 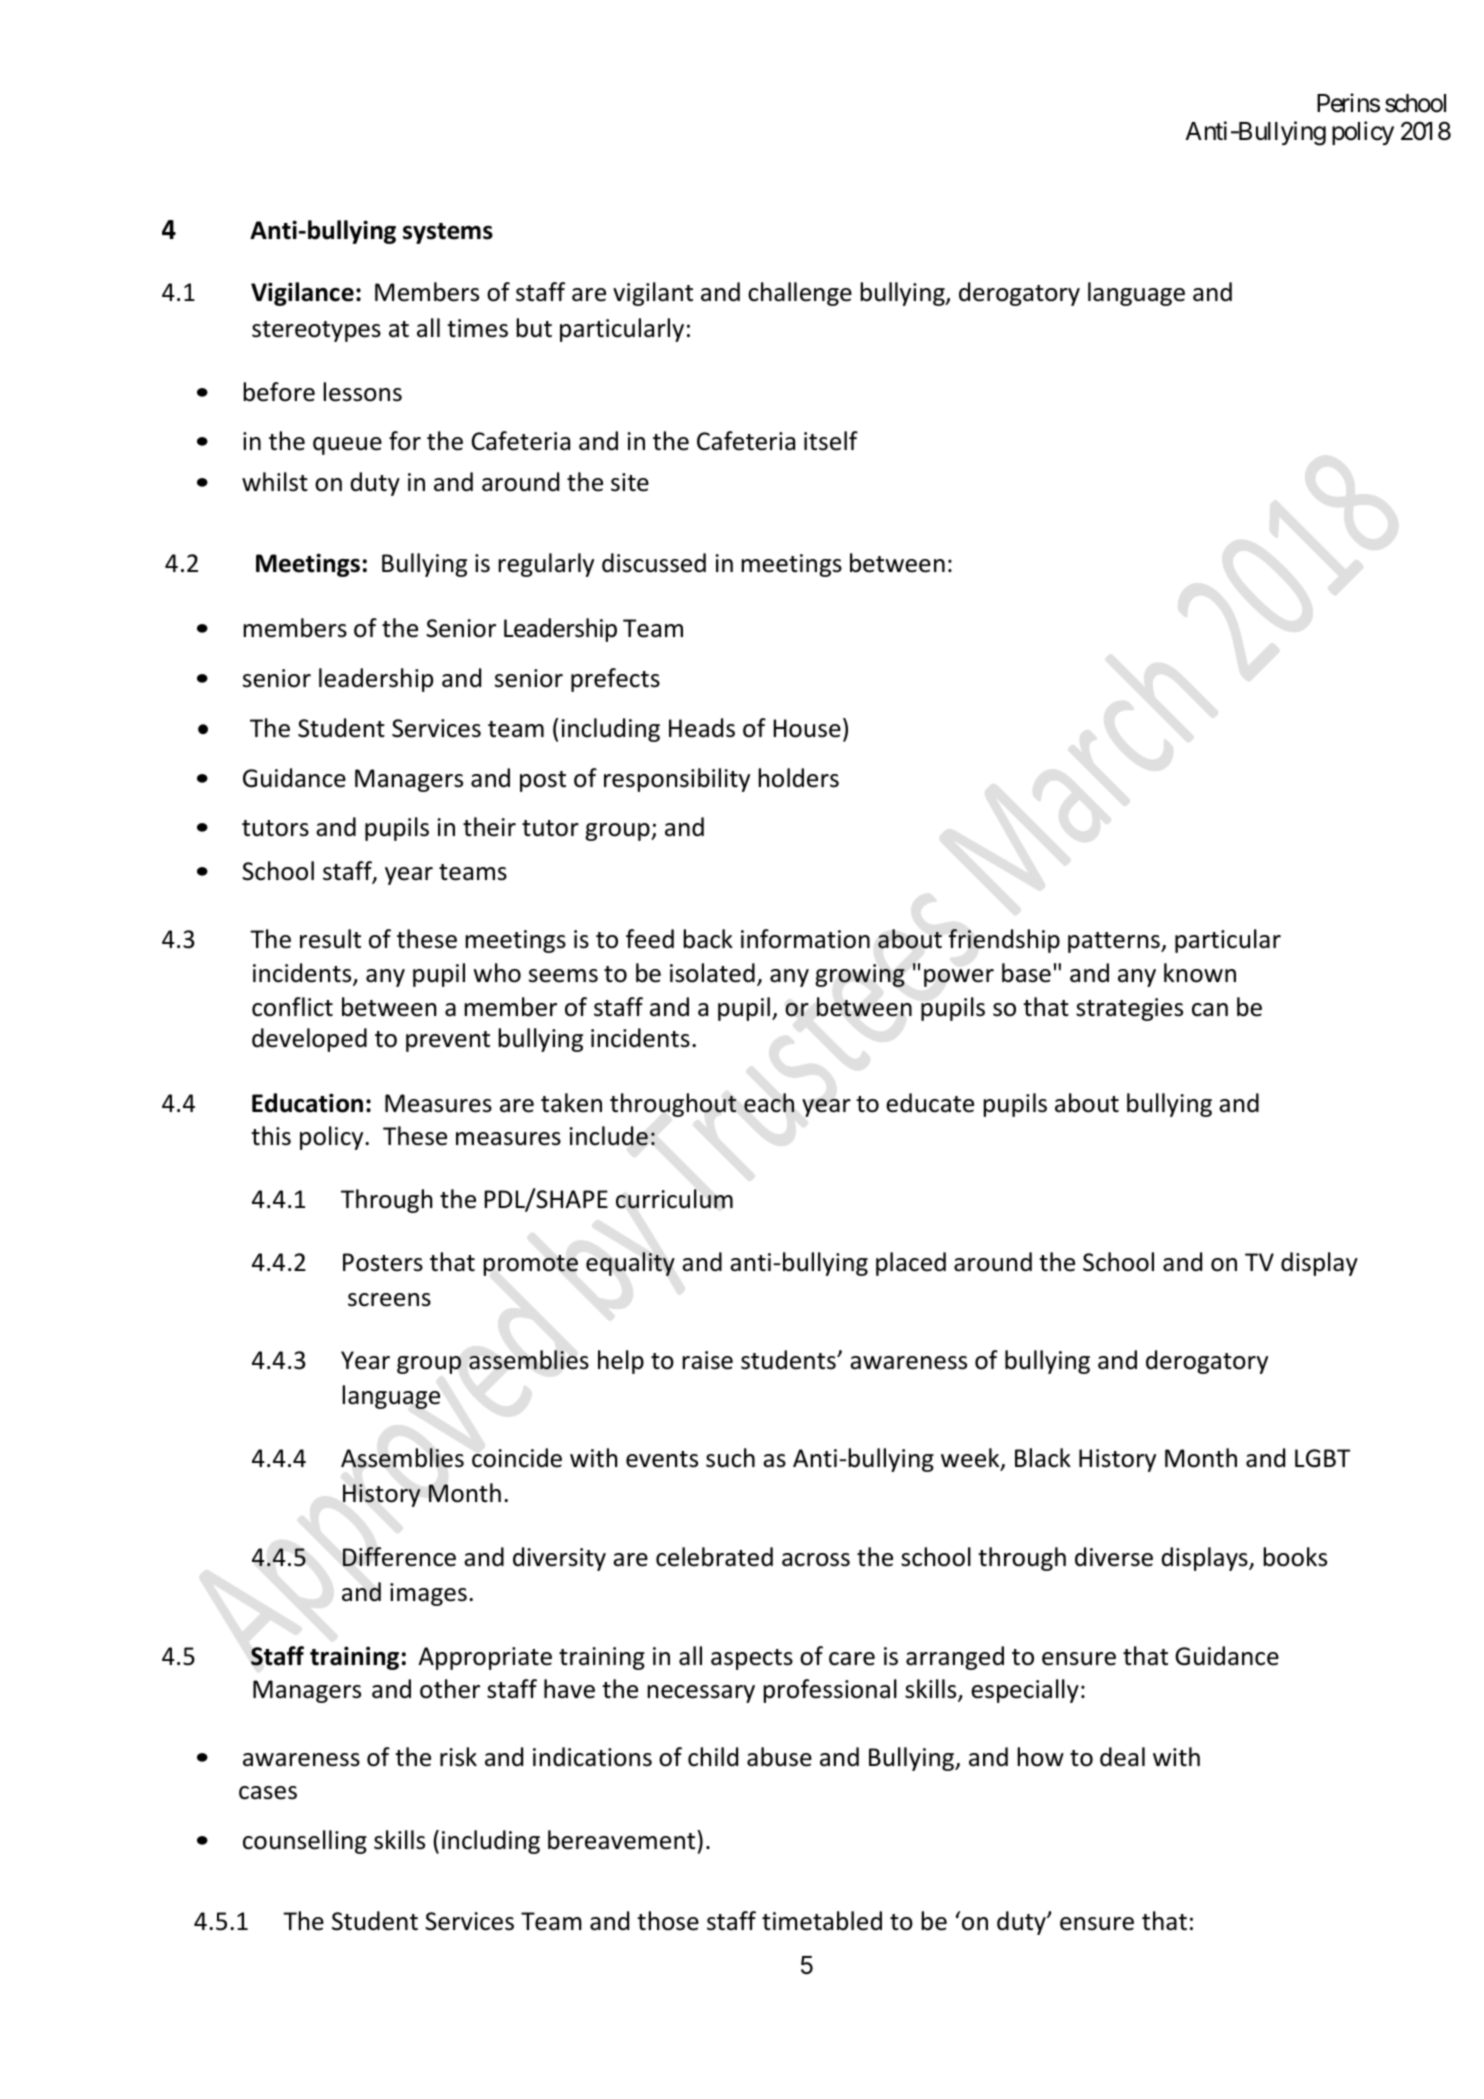 What do you see at coordinates (389, 1300) in the screenshot?
I see `screens` at bounding box center [389, 1300].
